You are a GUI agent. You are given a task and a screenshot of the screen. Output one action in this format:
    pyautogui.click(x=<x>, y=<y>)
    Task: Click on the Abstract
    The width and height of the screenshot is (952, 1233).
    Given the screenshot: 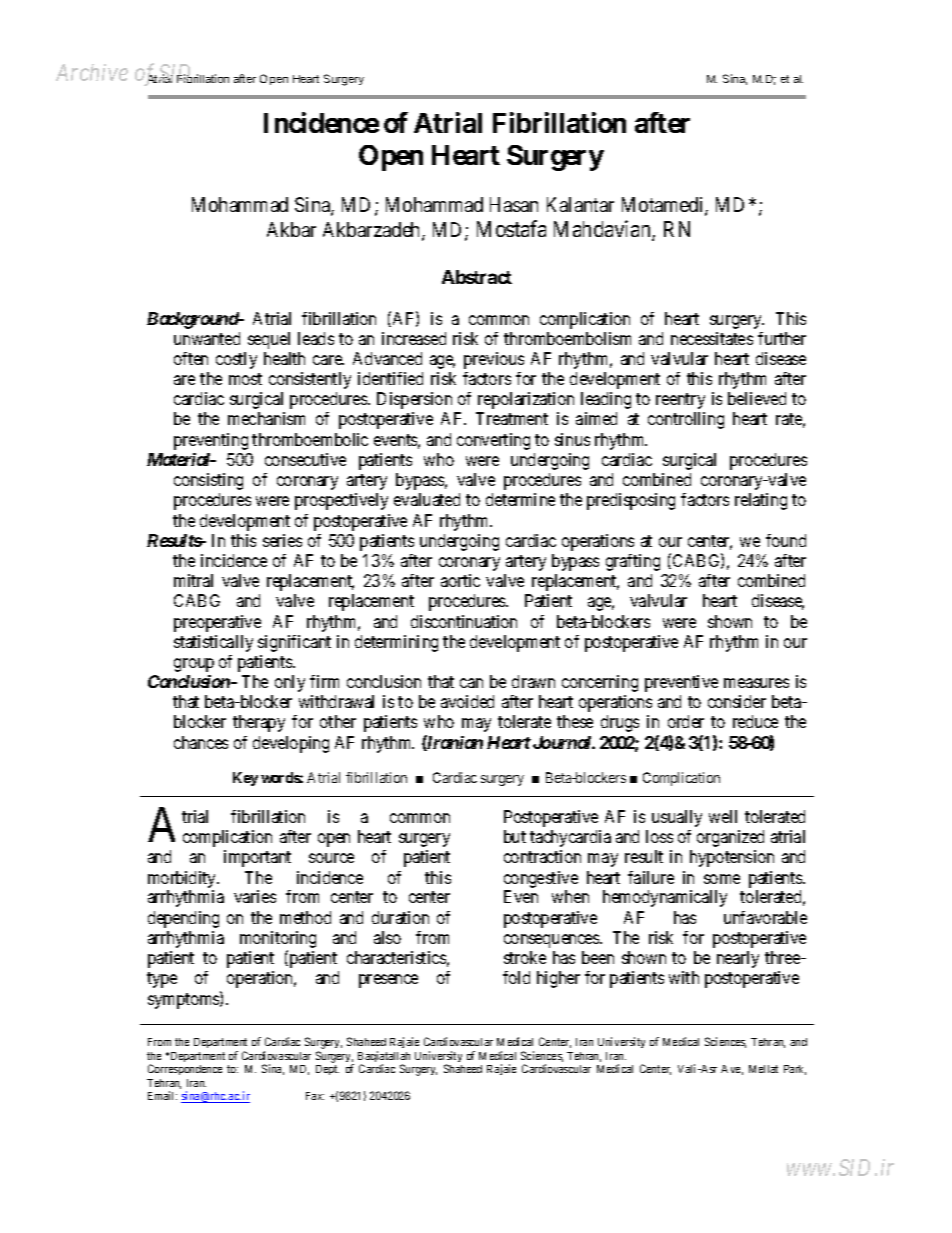 What is the action you would take?
    pyautogui.click(x=477, y=277)
